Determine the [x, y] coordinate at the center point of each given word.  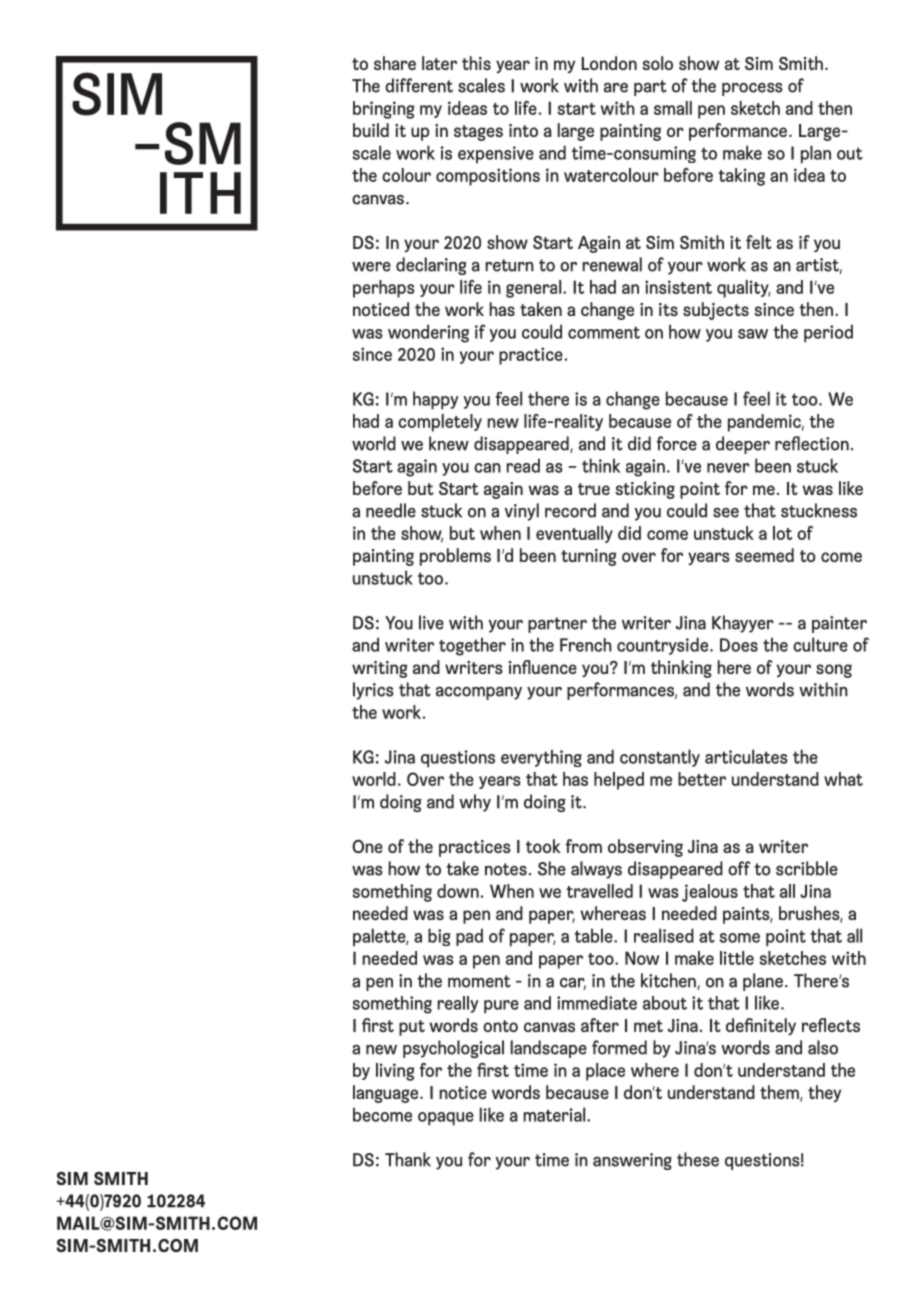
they [824, 1093]
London [609, 63]
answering [632, 1161]
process [752, 89]
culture [820, 644]
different [419, 85]
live [431, 622]
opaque [446, 1119]
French [586, 645]
